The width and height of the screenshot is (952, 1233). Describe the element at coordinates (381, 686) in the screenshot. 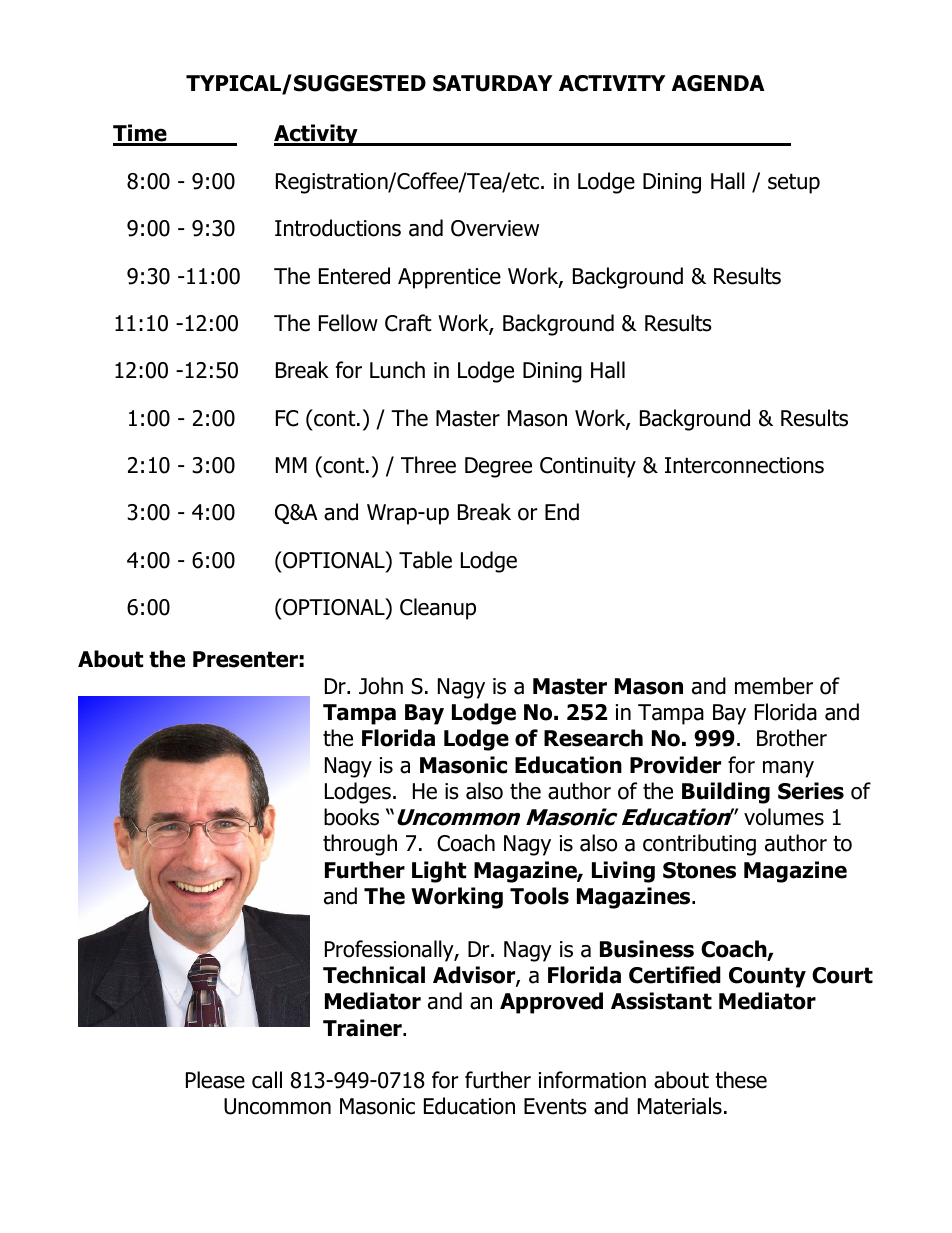

I see `John` at that location.
